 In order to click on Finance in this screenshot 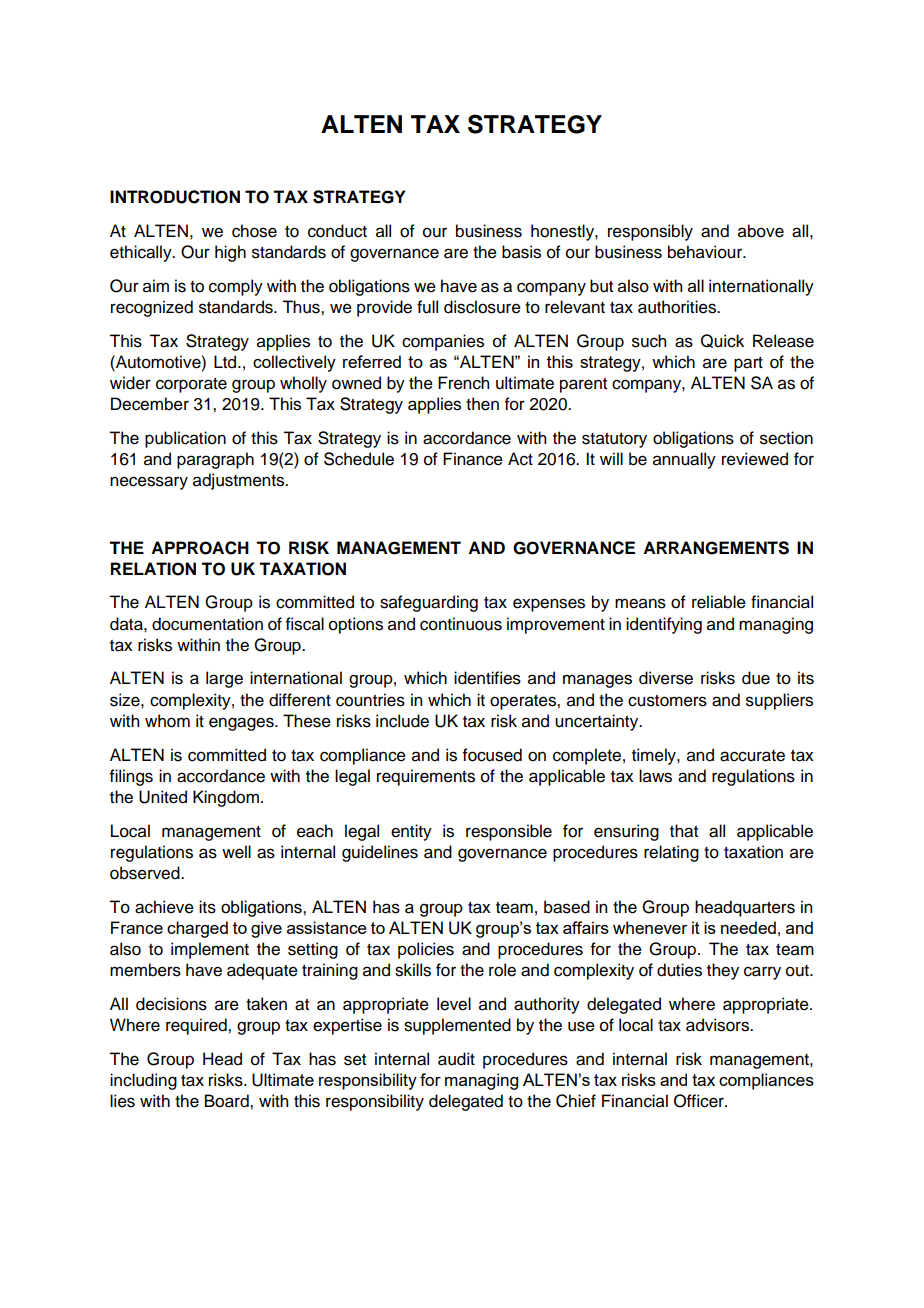, I will do `click(473, 459)`.
